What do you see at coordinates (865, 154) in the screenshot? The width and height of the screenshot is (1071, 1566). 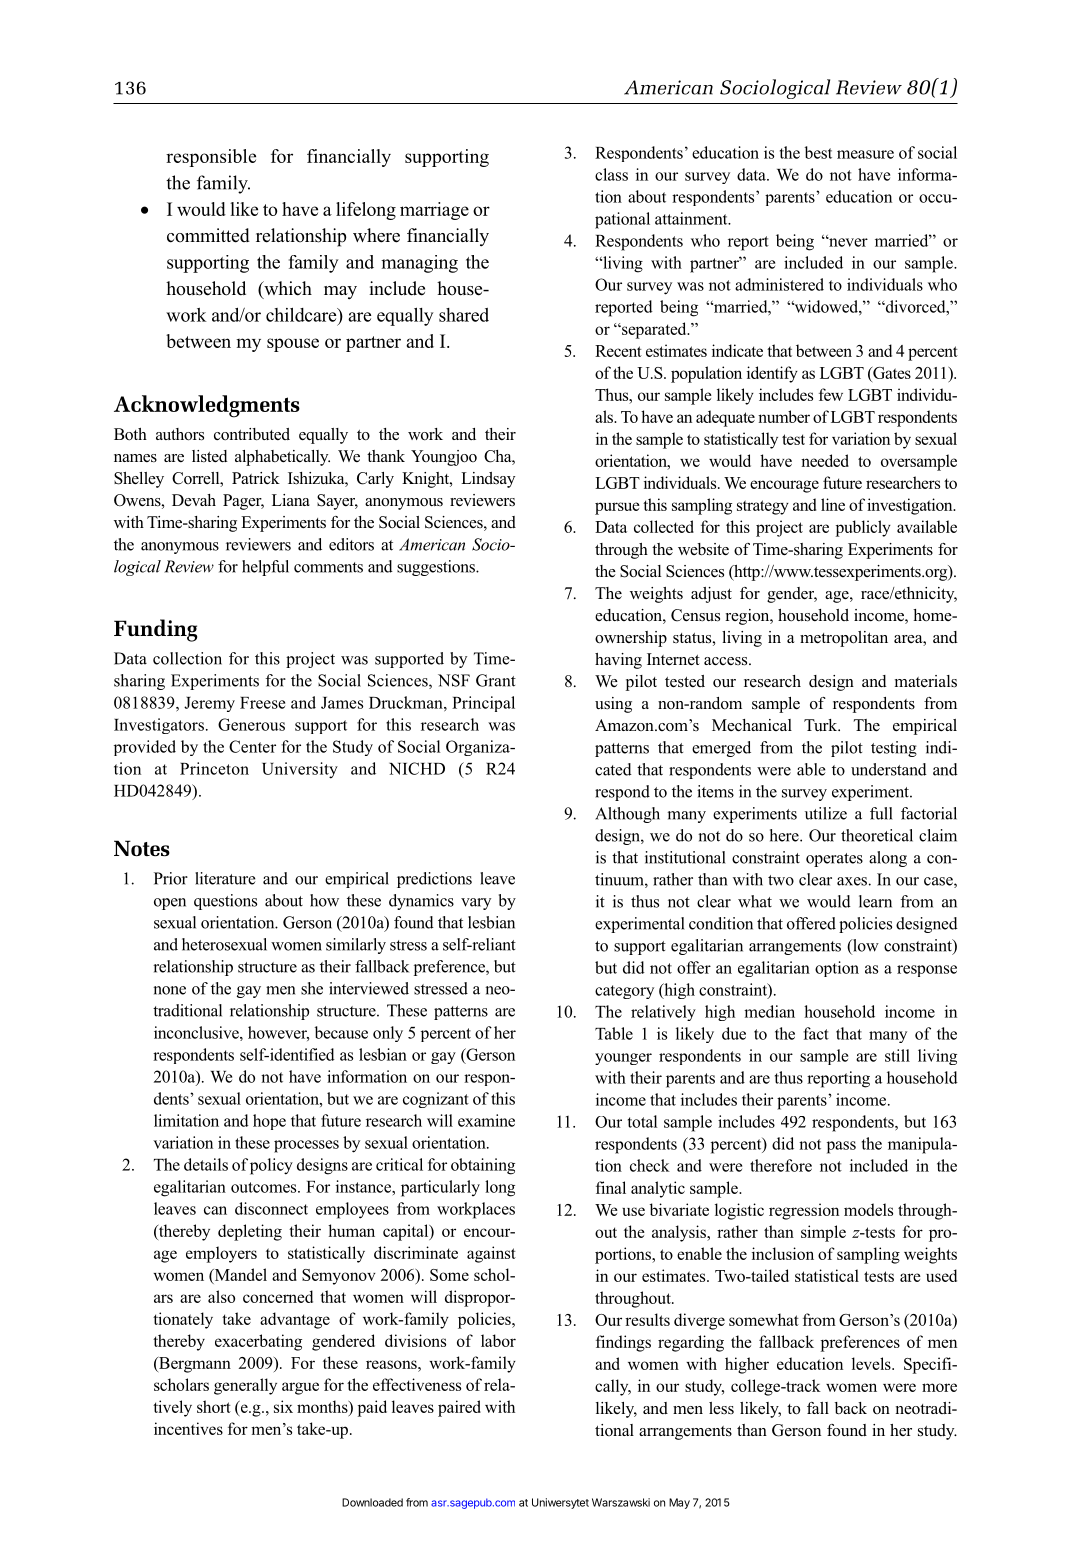 I see `measure` at bounding box center [865, 154].
